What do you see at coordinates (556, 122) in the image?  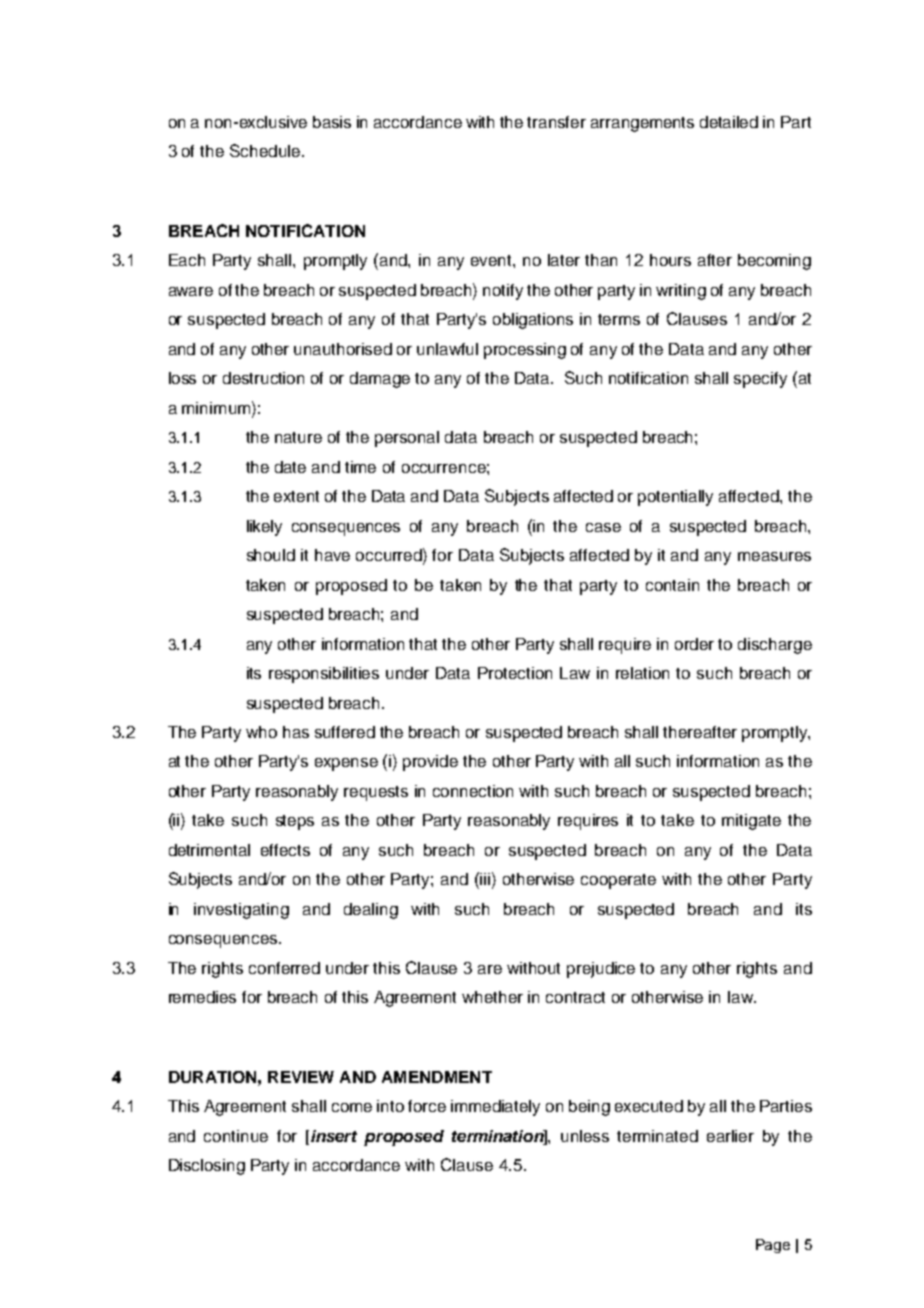 I see `transfer` at bounding box center [556, 122].
